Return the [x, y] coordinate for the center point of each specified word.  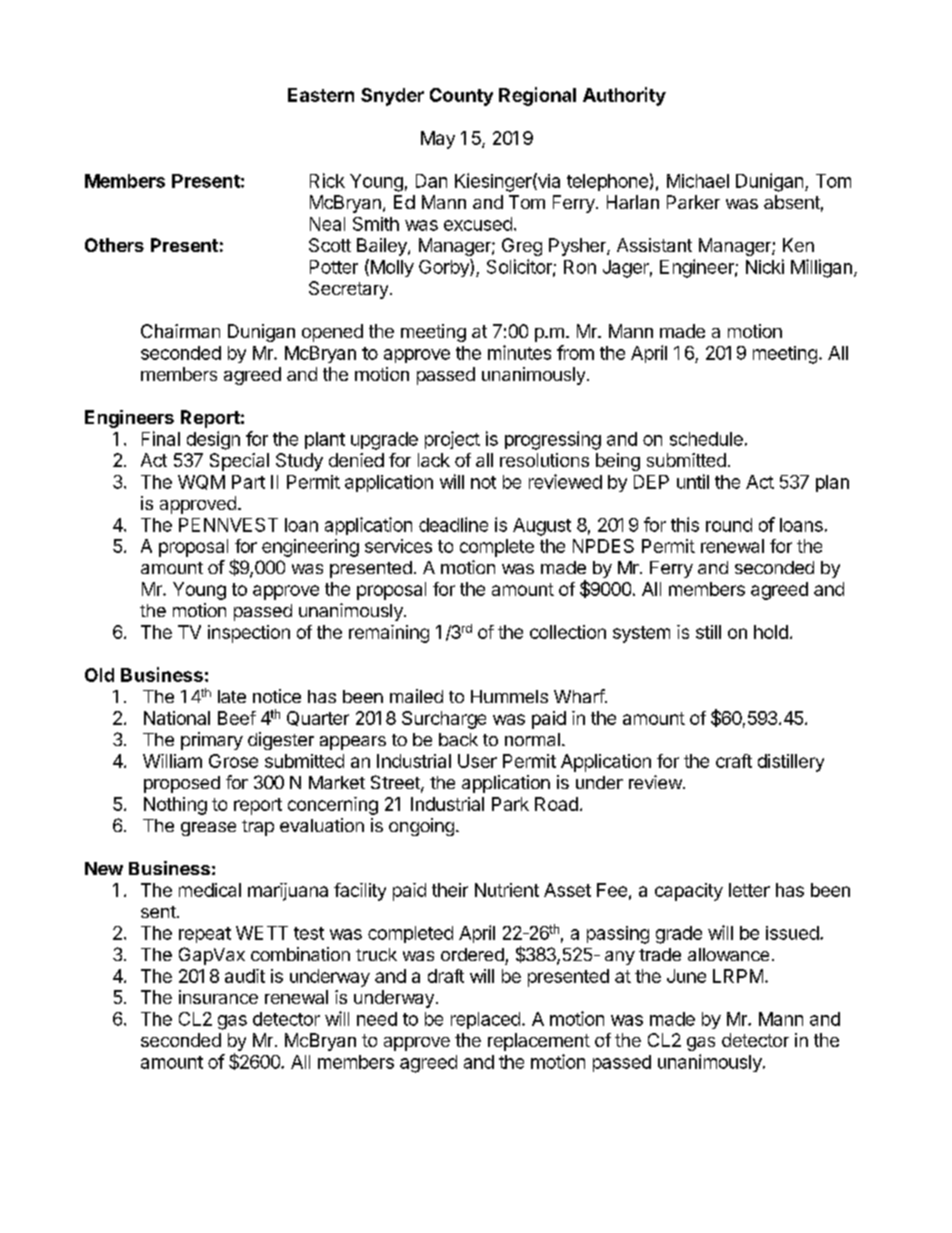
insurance [218, 997]
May [438, 140]
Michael [698, 181]
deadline [453, 524]
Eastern [321, 95]
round [729, 525]
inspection [249, 634]
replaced [485, 1020]
